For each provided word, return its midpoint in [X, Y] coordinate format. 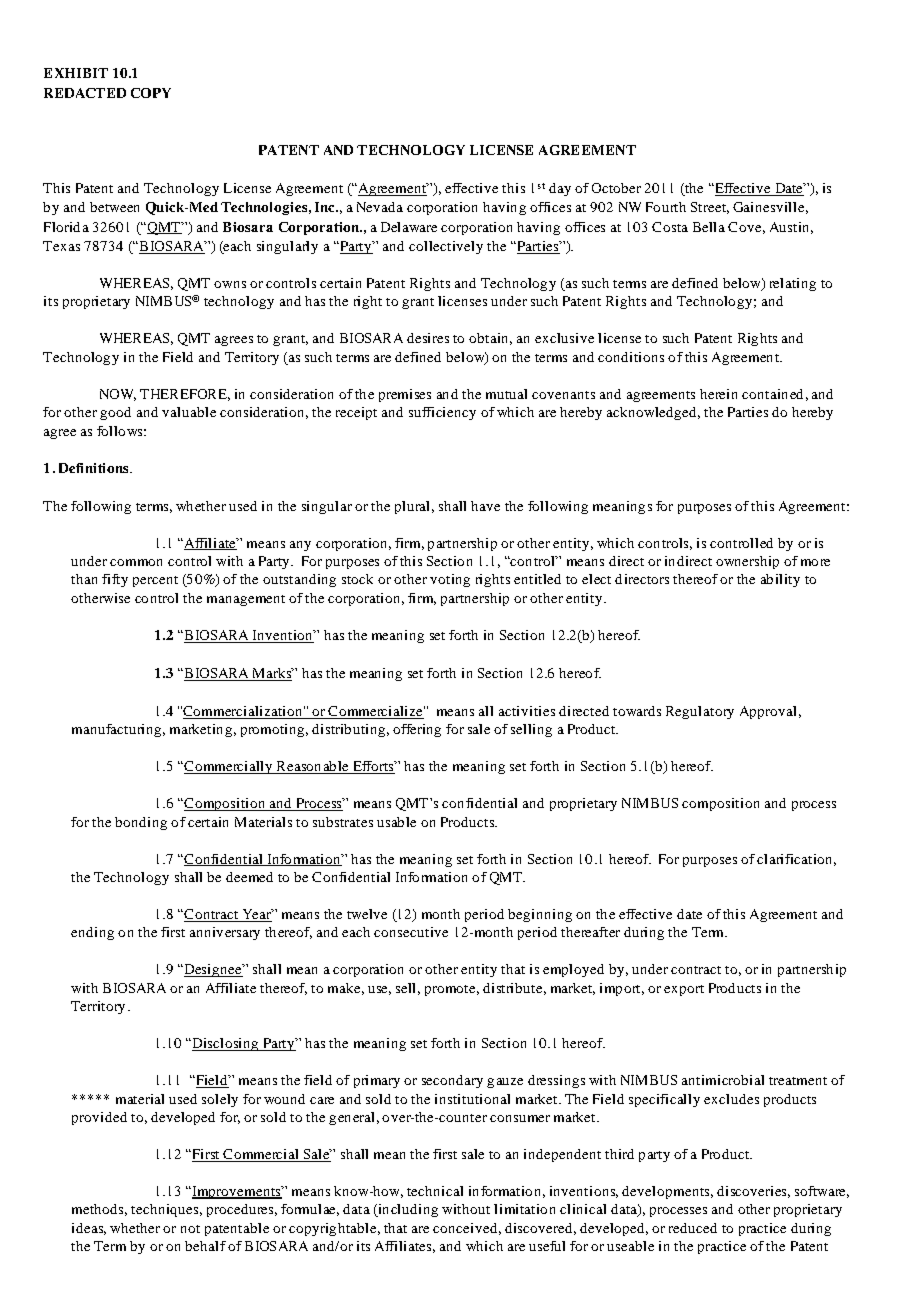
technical [435, 1191]
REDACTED [85, 93]
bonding [141, 823]
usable [396, 822]
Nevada [380, 207]
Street [710, 208]
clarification [796, 860]
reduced [693, 1228]
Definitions [95, 468]
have [485, 506]
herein [718, 394]
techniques [166, 1210]
